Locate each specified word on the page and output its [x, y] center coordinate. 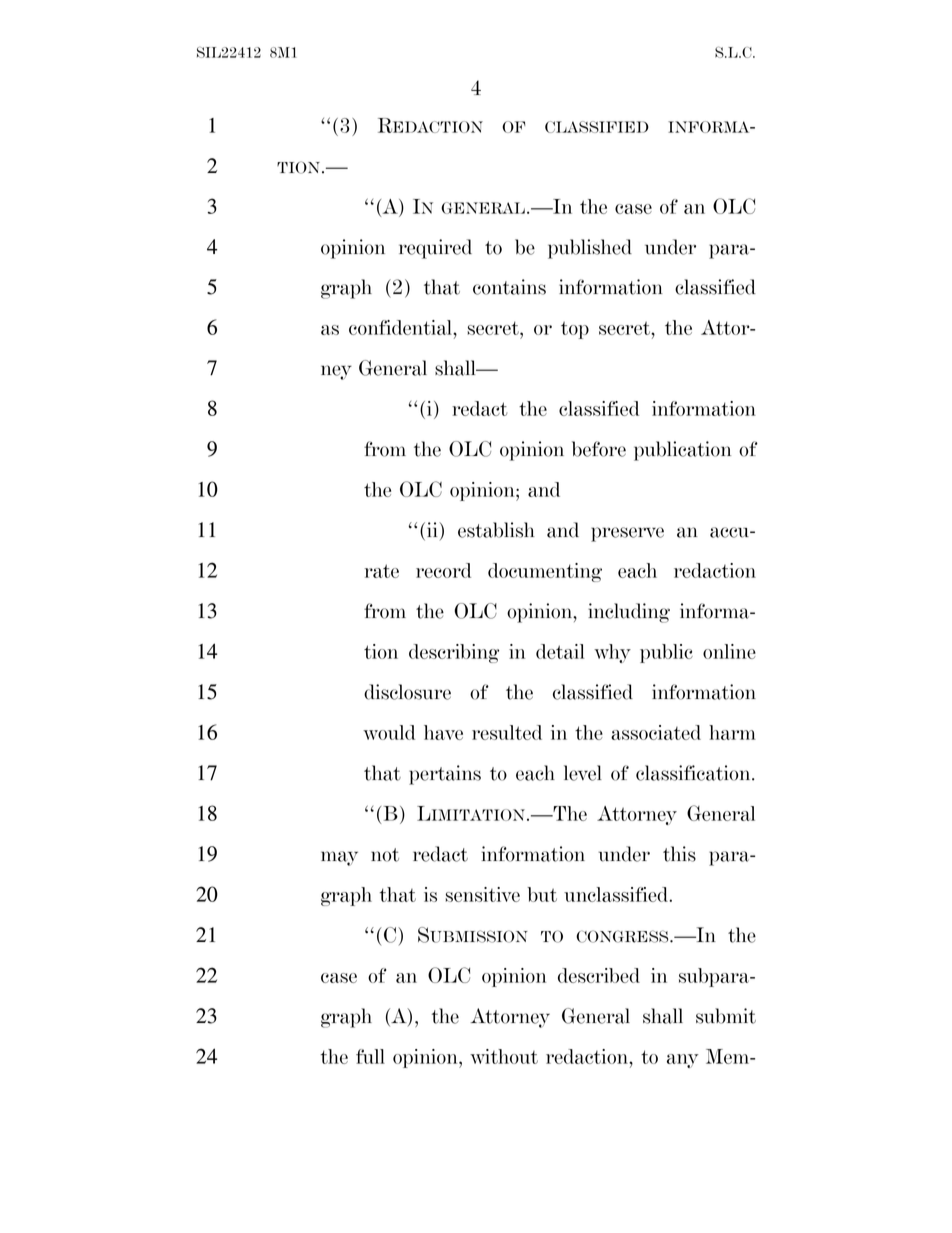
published [590, 249]
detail [560, 651]
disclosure [407, 692]
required [435, 249]
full [370, 1056]
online [729, 651]
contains [509, 287]
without [504, 1056]
